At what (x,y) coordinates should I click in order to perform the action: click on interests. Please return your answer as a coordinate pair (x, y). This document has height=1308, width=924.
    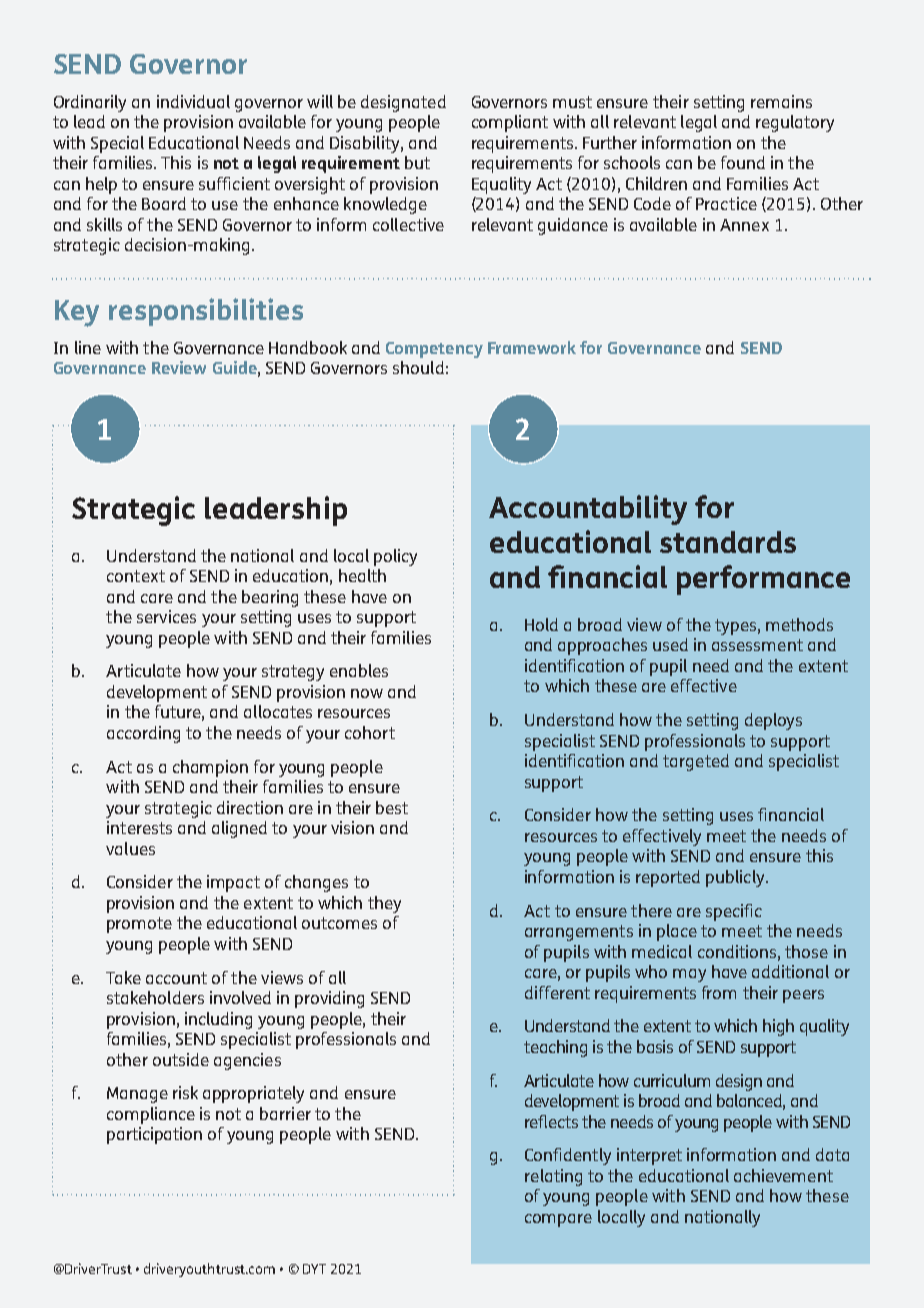
    Looking at the image, I should click on (139, 827).
